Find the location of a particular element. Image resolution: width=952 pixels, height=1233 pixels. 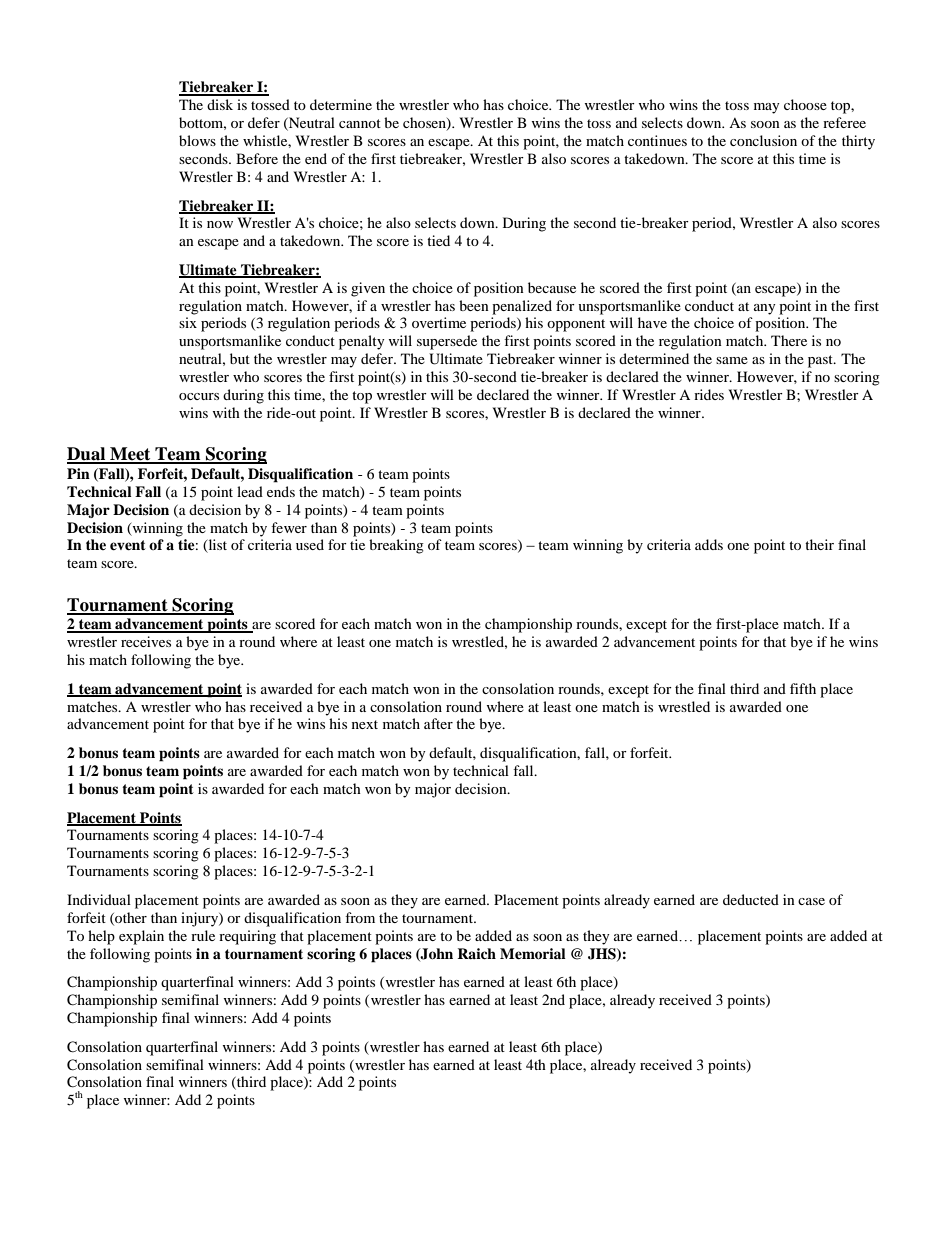

cannot is located at coordinates (360, 123).
